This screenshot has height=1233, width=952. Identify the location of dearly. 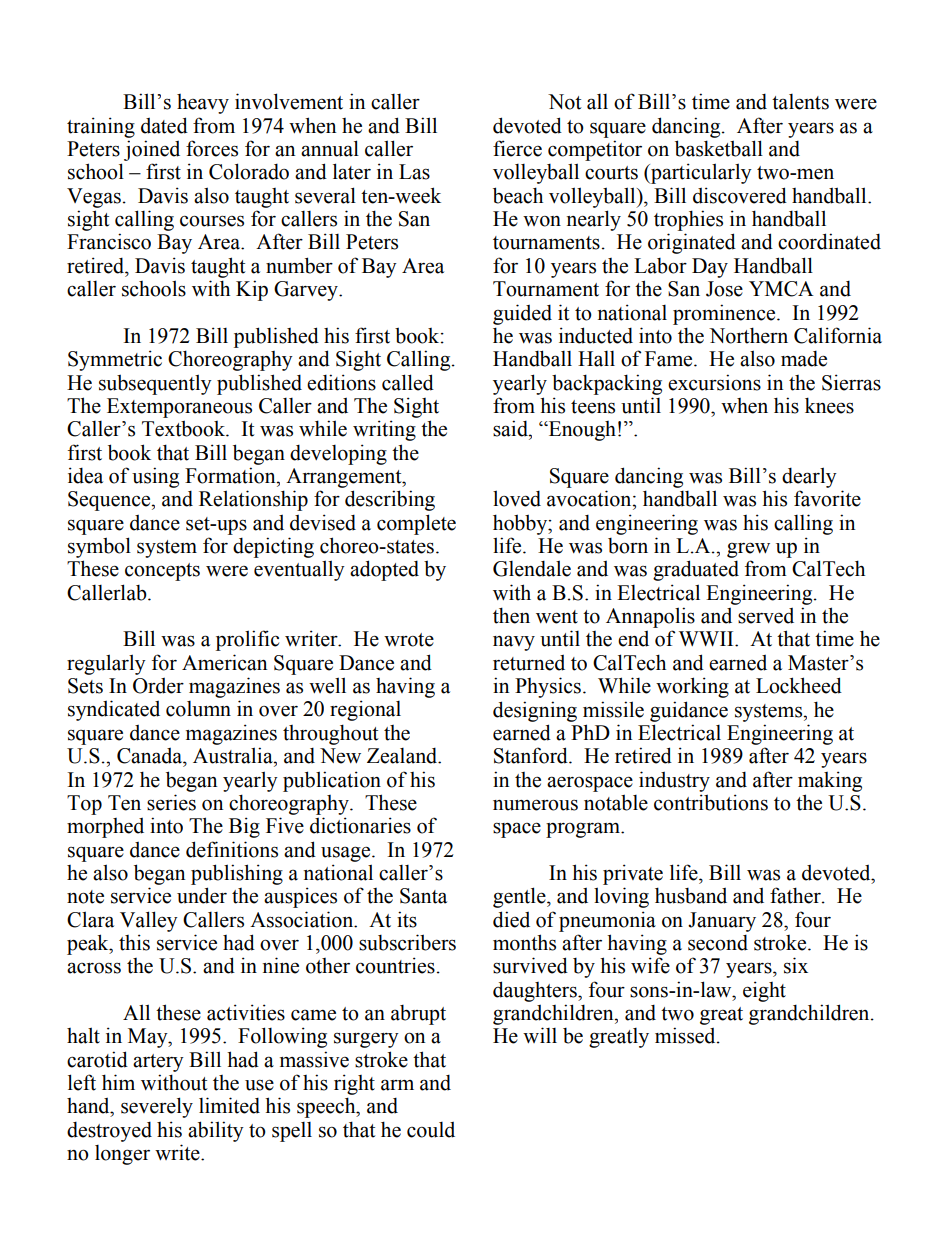
(809, 477).
